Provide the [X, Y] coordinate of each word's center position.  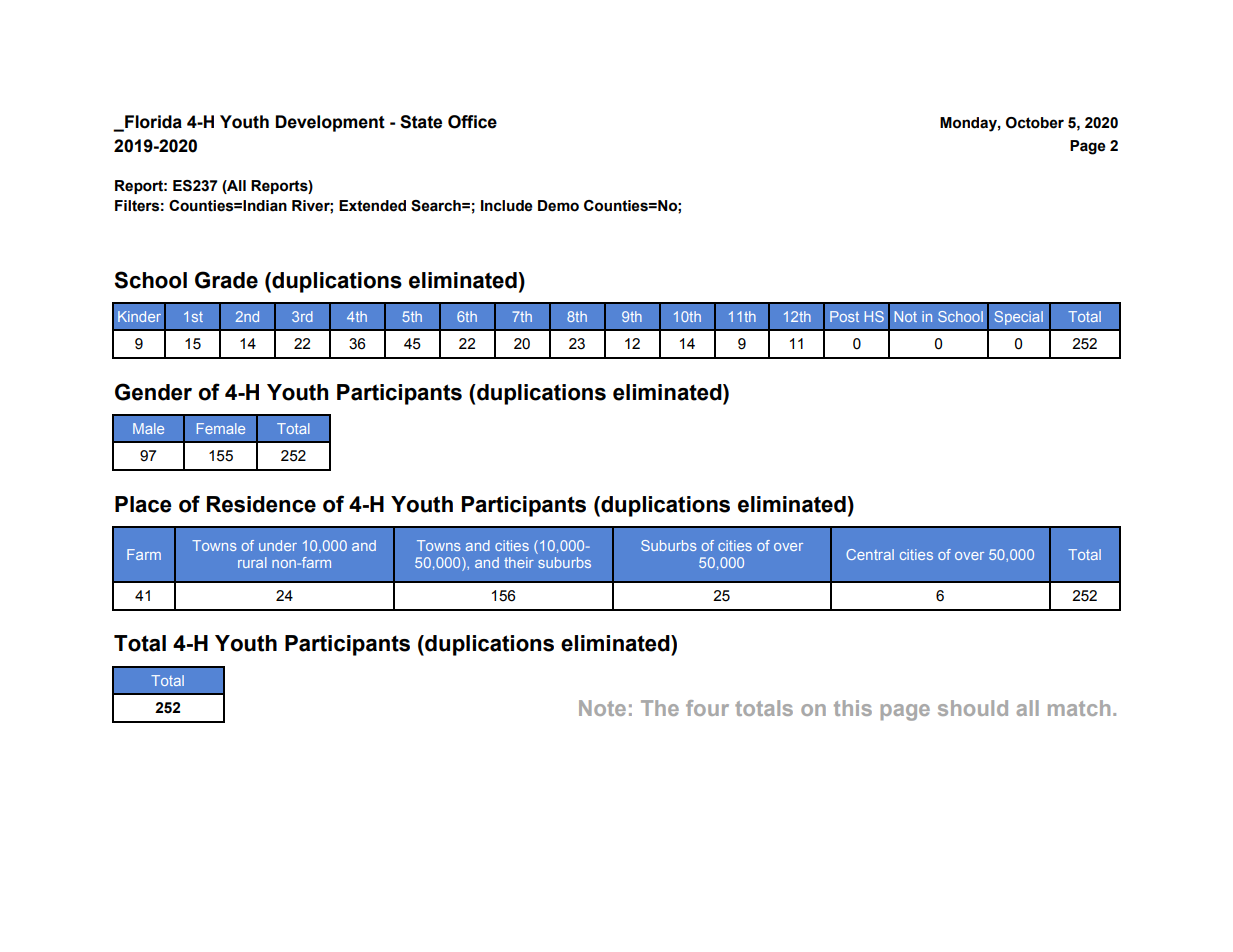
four [707, 708]
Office [472, 122]
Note [602, 708]
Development [330, 123]
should [973, 708]
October [1035, 123]
